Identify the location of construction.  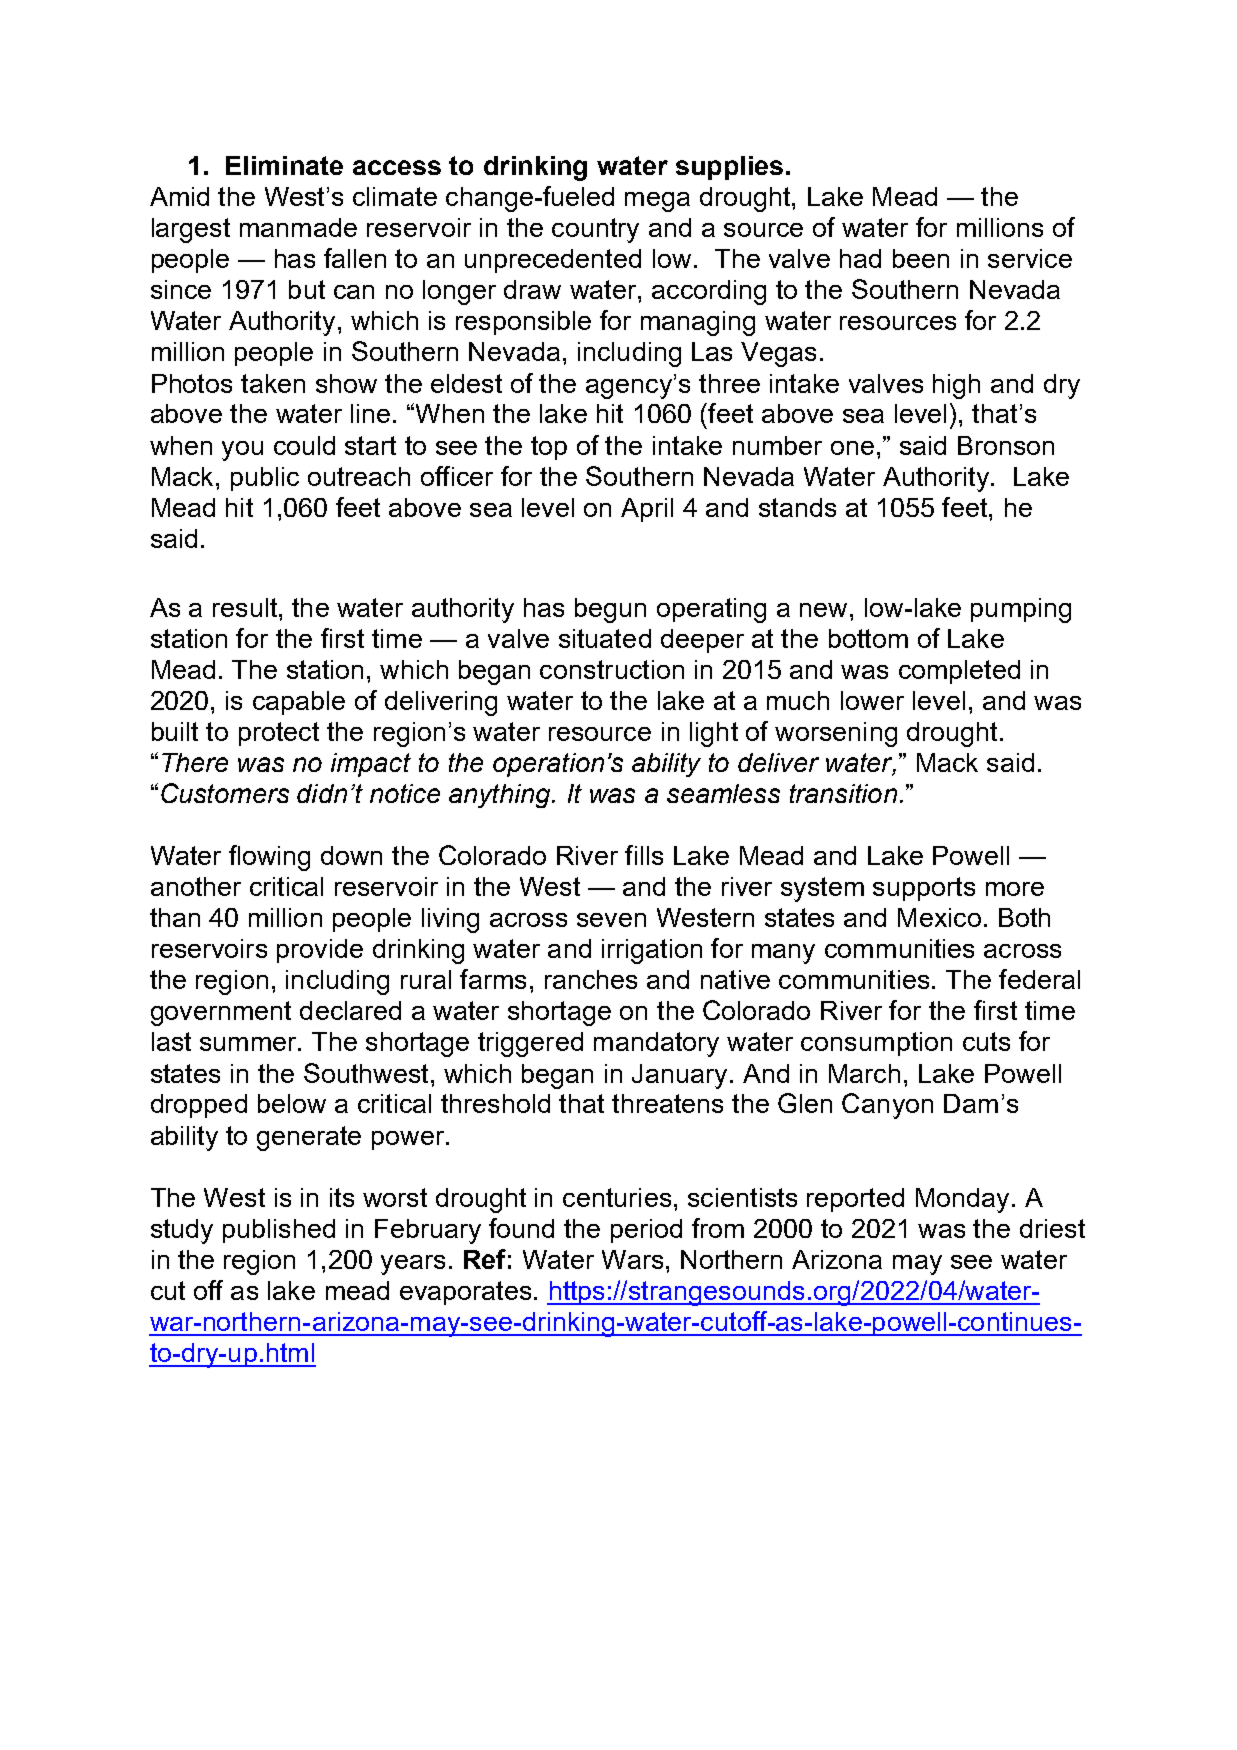
(612, 669).
